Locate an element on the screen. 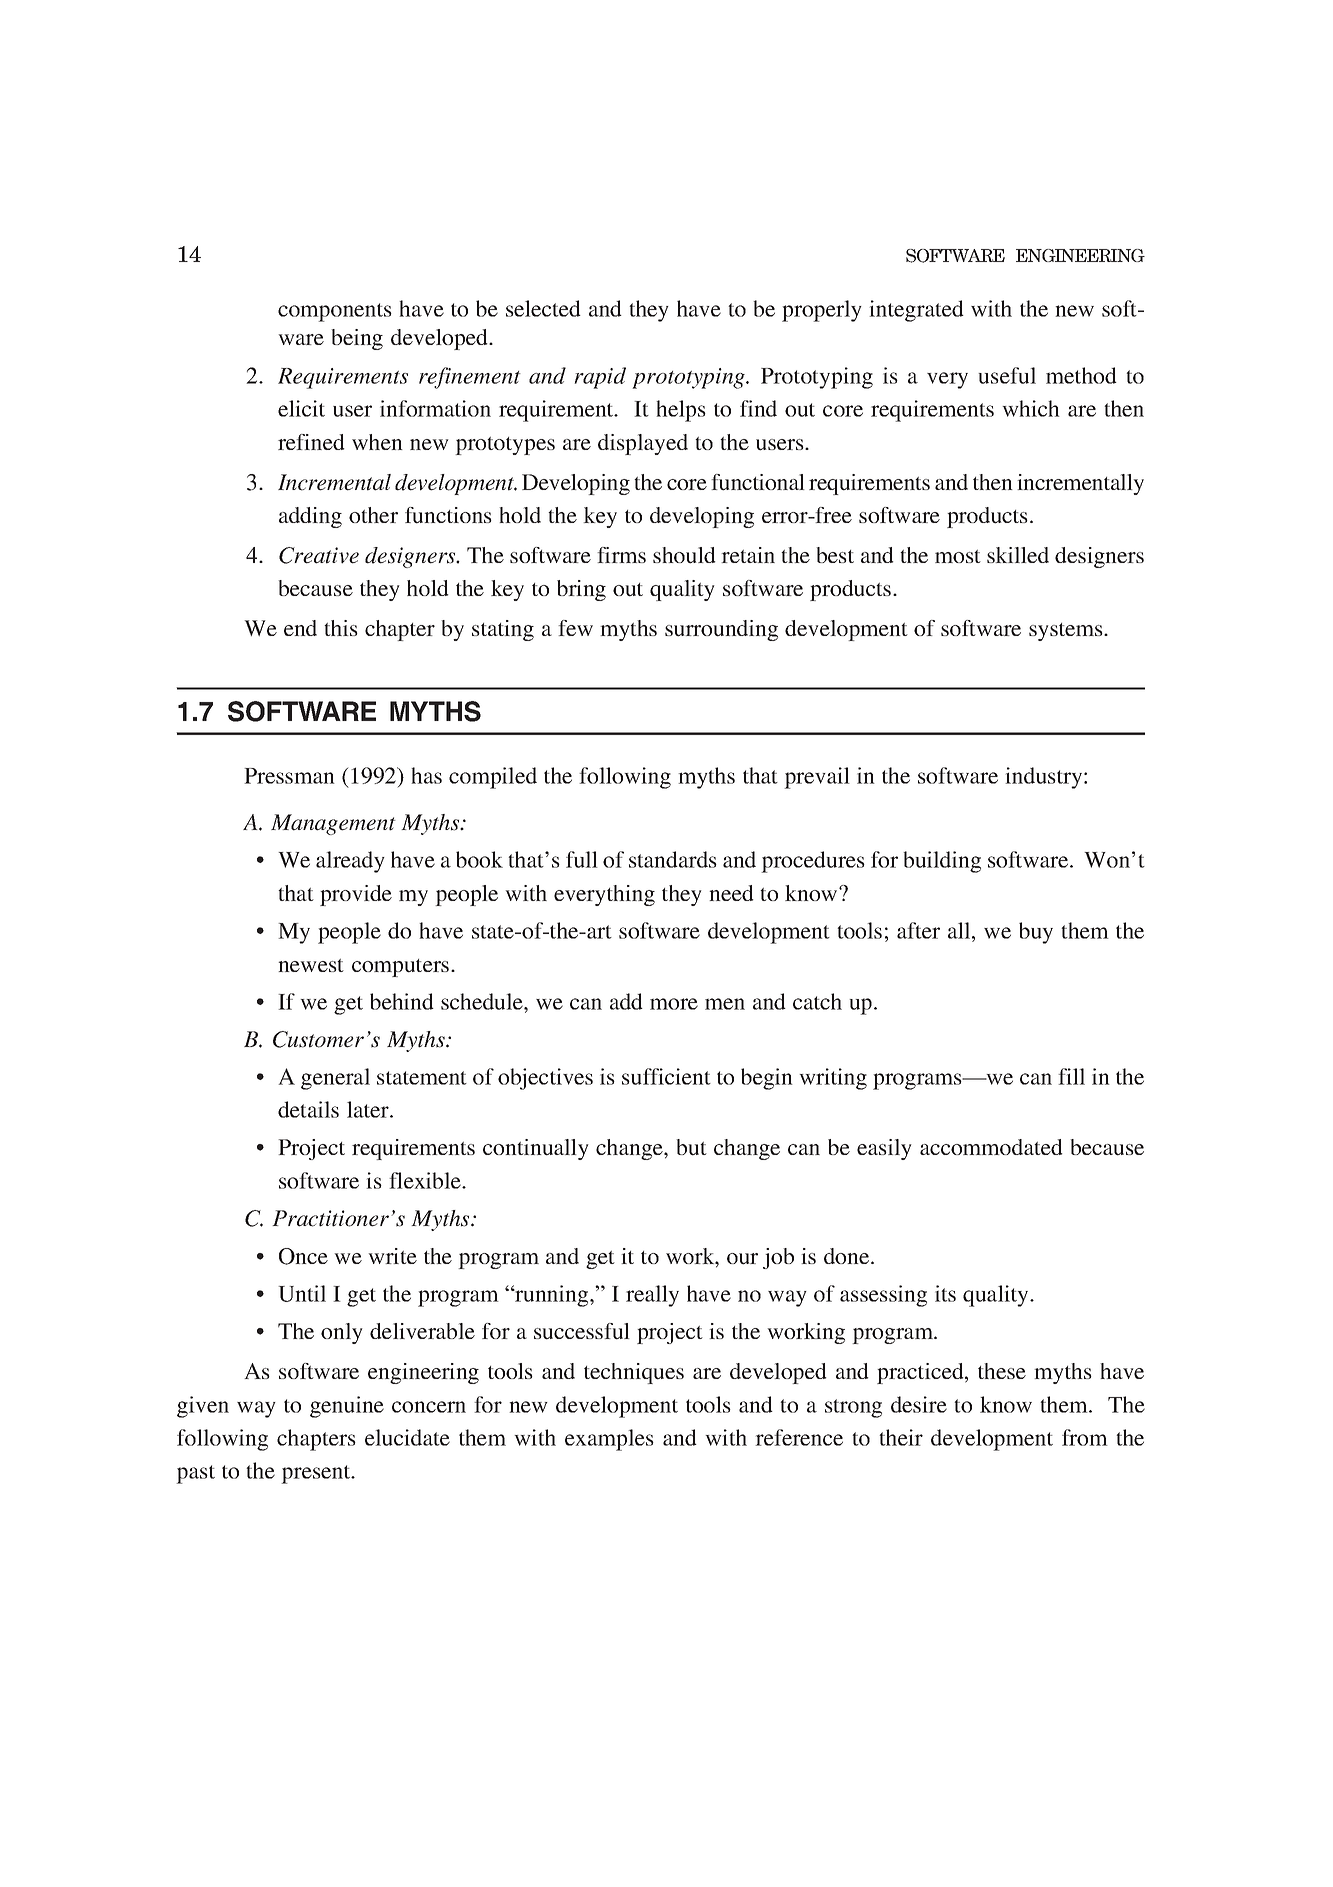  rapid is located at coordinates (600, 378).
